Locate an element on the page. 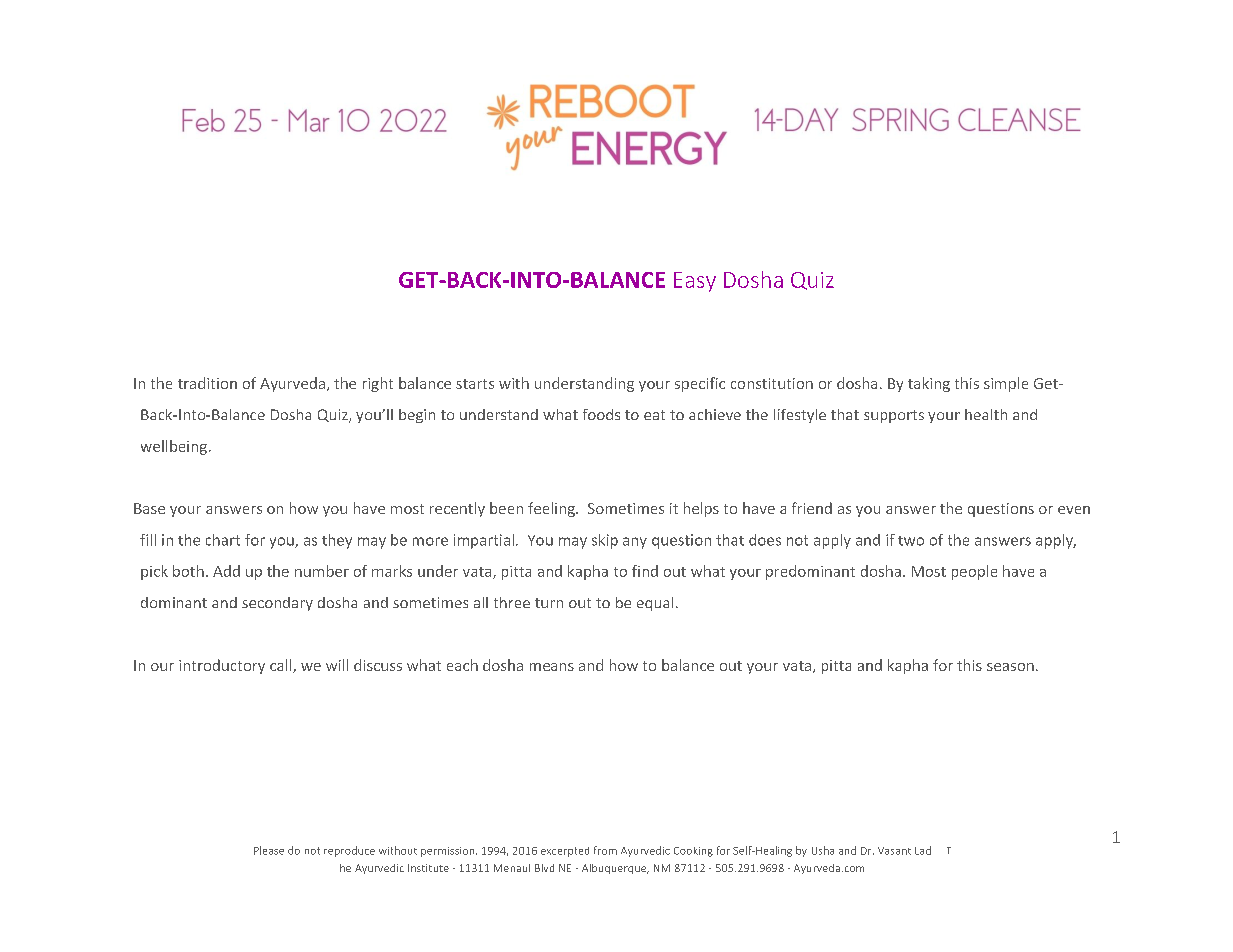 The height and width of the document is (952, 1233). feeling is located at coordinates (552, 509).
